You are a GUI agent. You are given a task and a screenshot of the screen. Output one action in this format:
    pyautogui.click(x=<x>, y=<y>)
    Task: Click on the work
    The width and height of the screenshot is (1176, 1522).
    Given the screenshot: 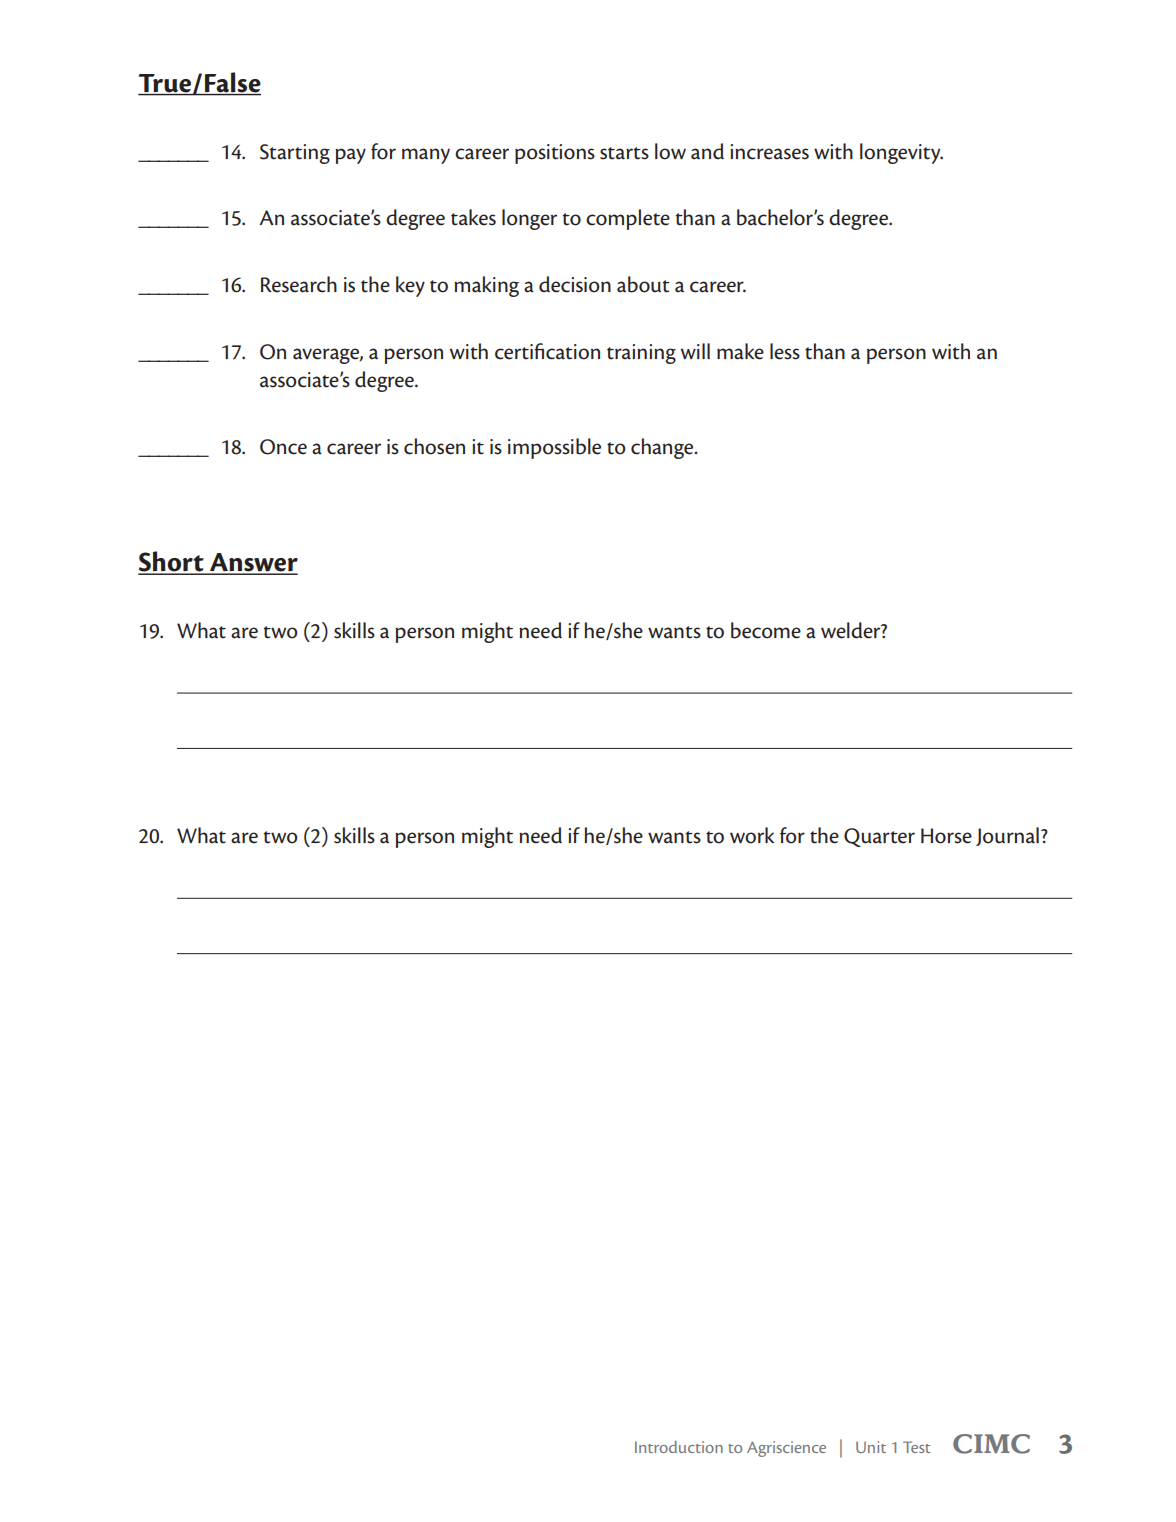 What is the action you would take?
    pyautogui.click(x=752, y=835)
